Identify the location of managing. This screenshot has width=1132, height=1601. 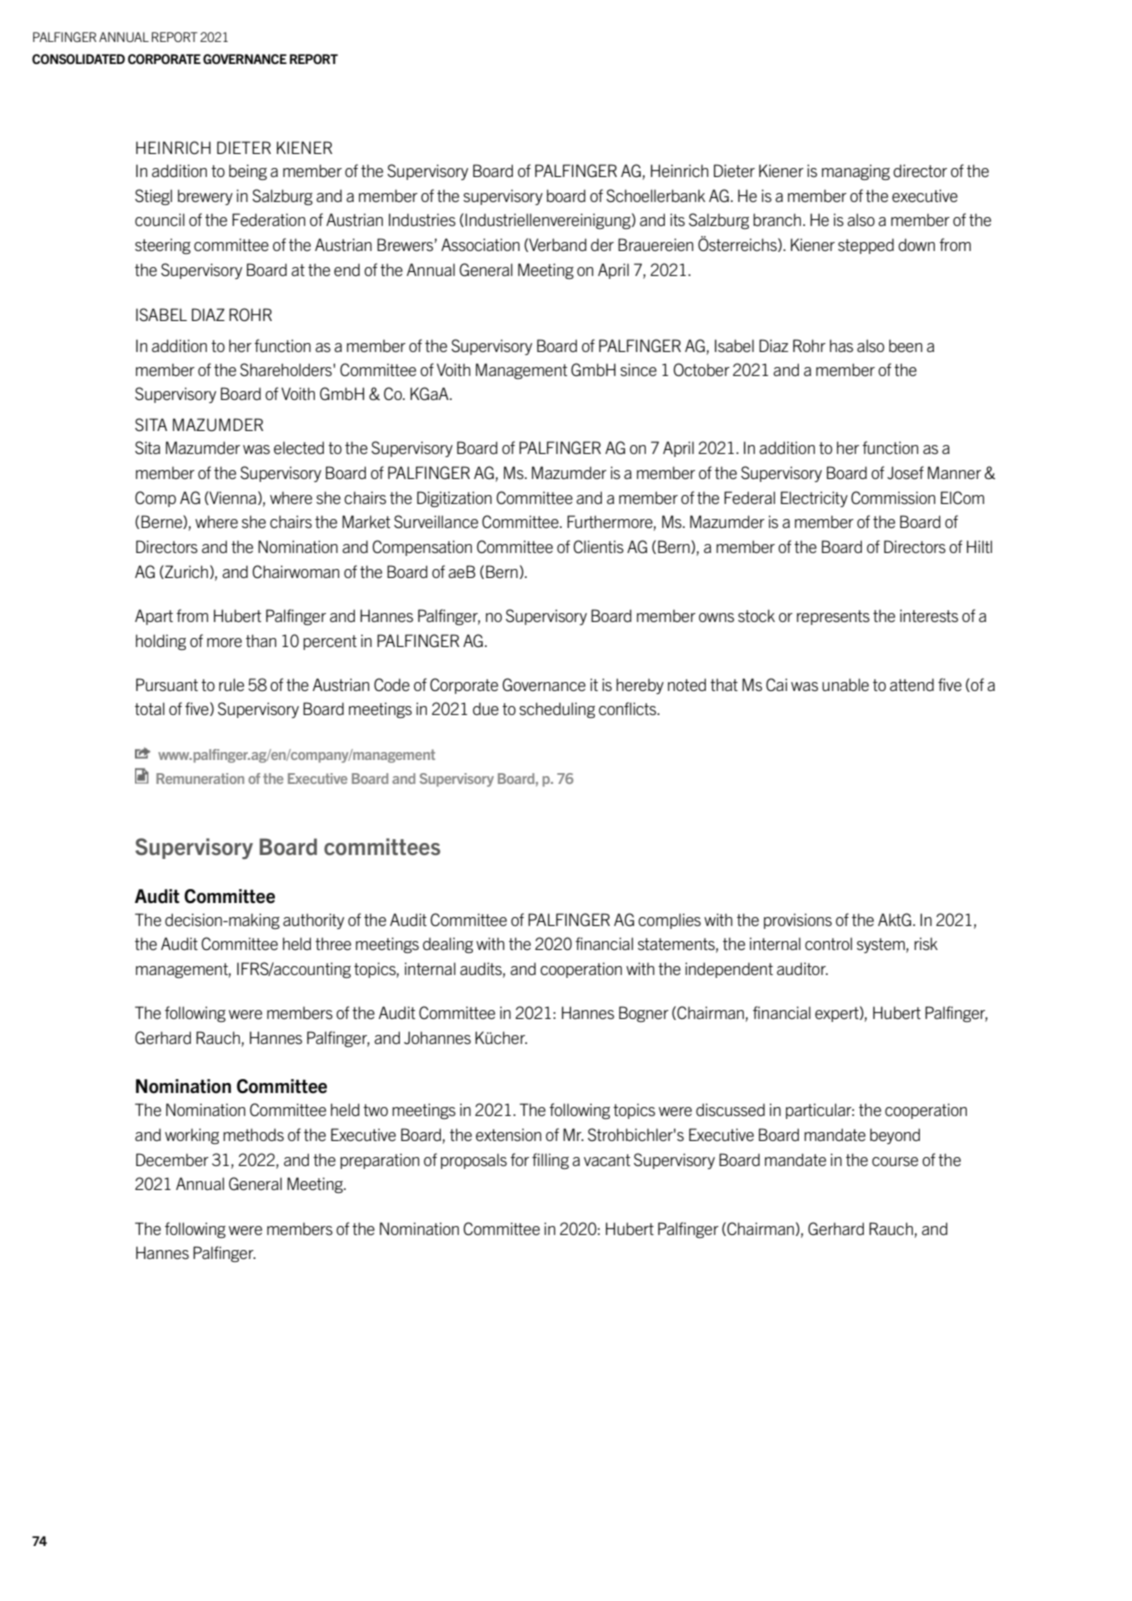
(856, 172).
